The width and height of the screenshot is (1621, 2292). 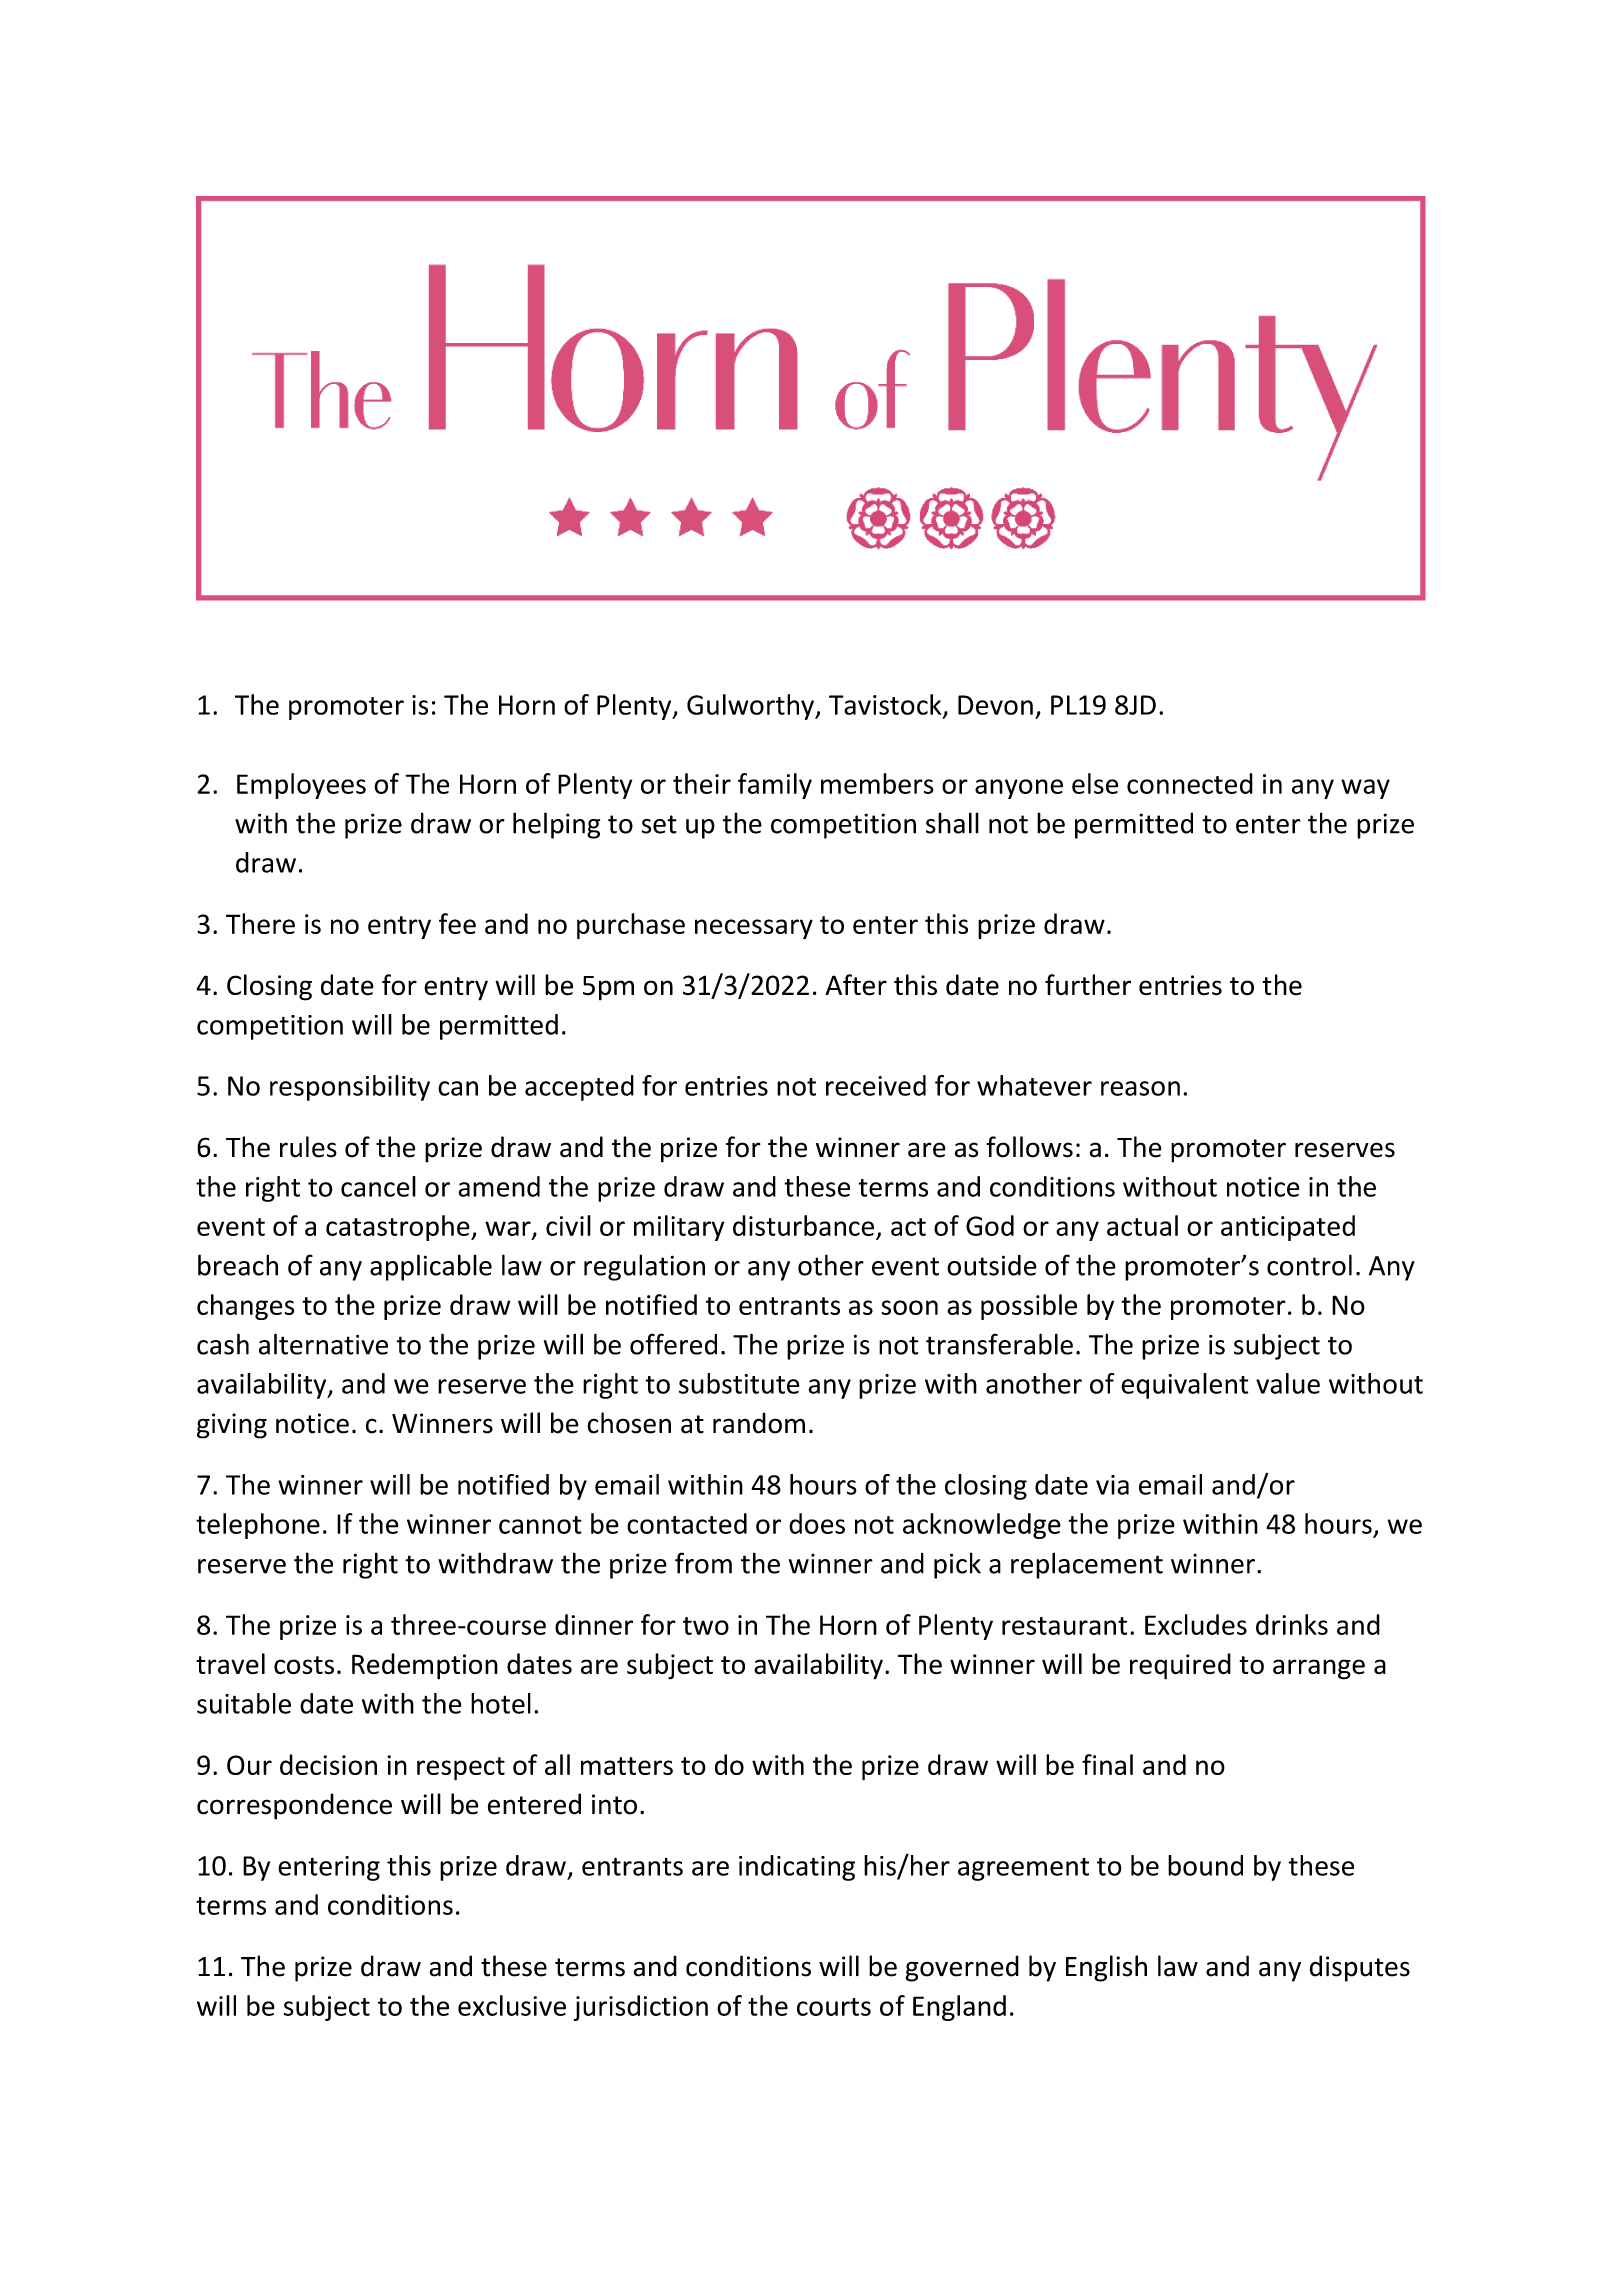 I want to click on alternative, so click(x=323, y=1344).
